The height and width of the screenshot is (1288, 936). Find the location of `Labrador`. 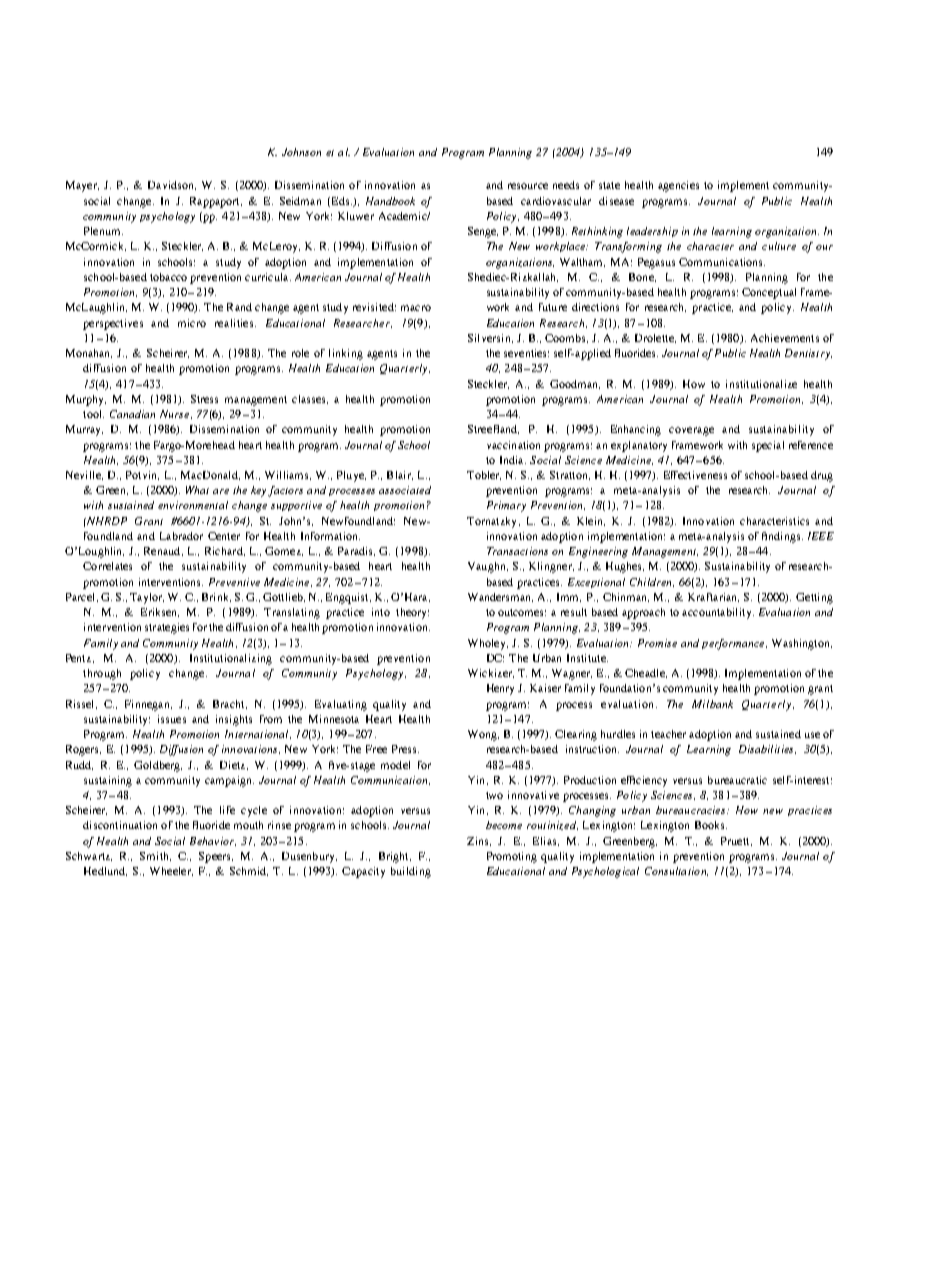

Labrador is located at coordinates (181, 536).
